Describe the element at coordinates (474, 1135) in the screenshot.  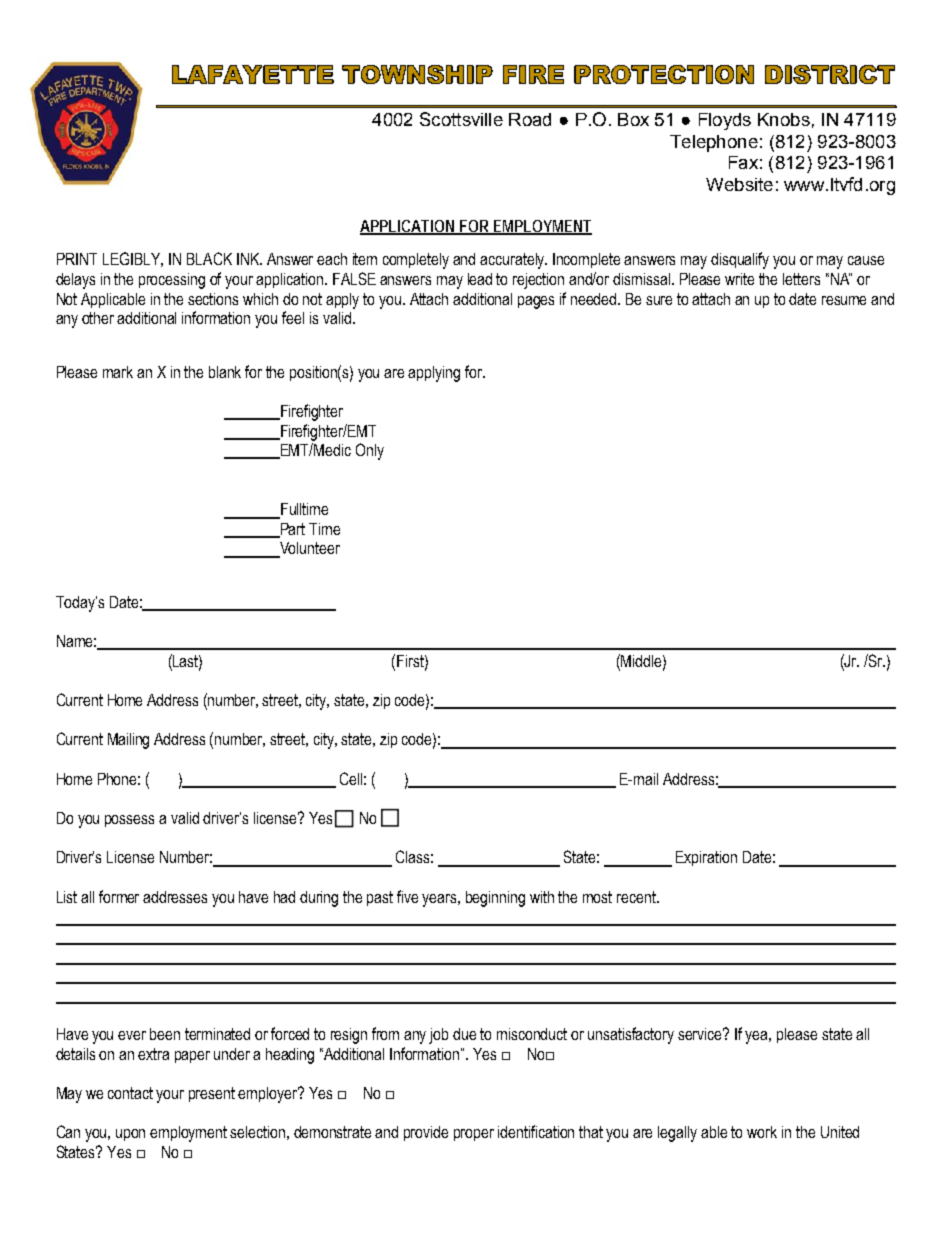
I see `proper` at that location.
